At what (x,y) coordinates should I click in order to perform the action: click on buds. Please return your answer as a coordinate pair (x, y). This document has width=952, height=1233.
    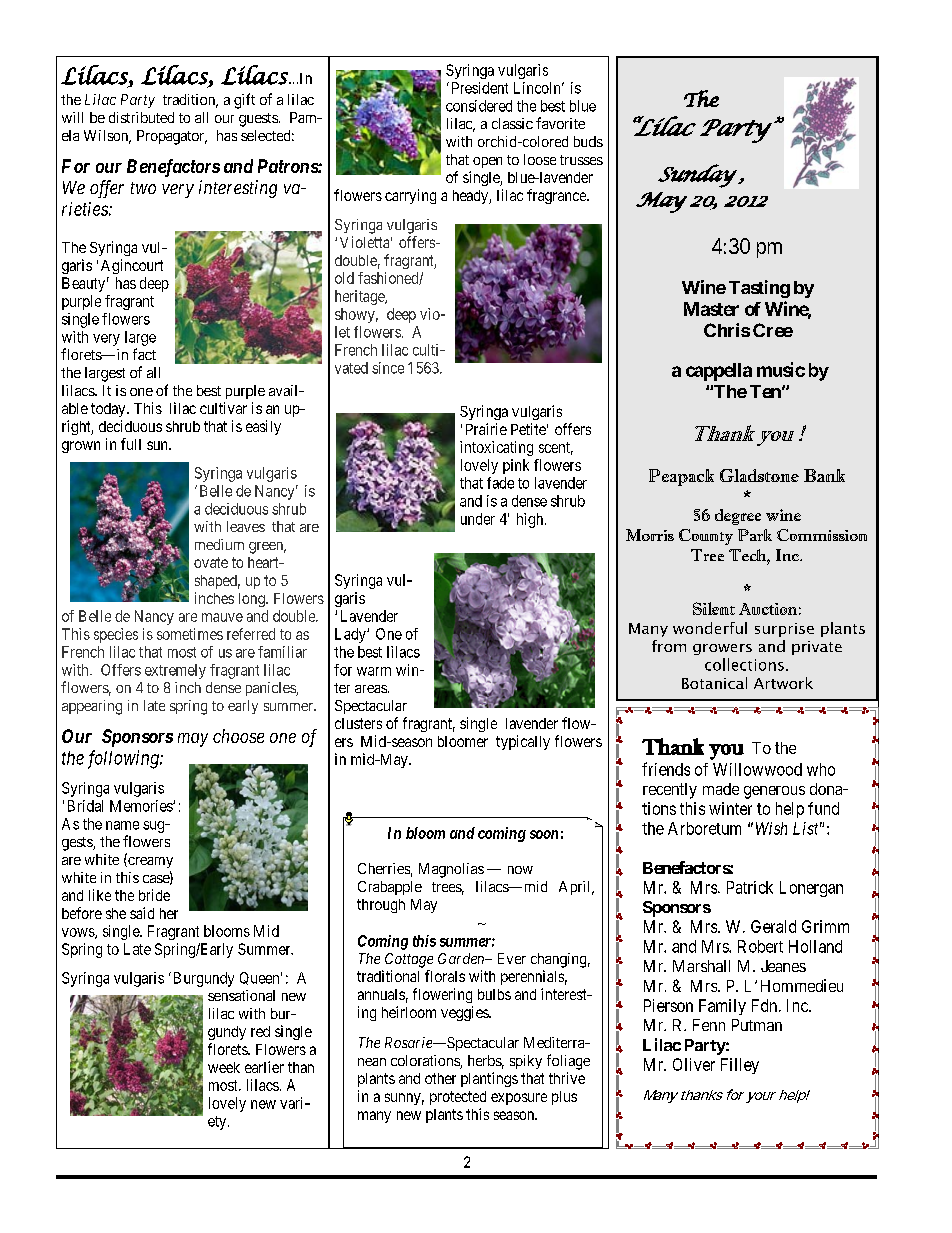
    Looking at the image, I should click on (588, 141).
